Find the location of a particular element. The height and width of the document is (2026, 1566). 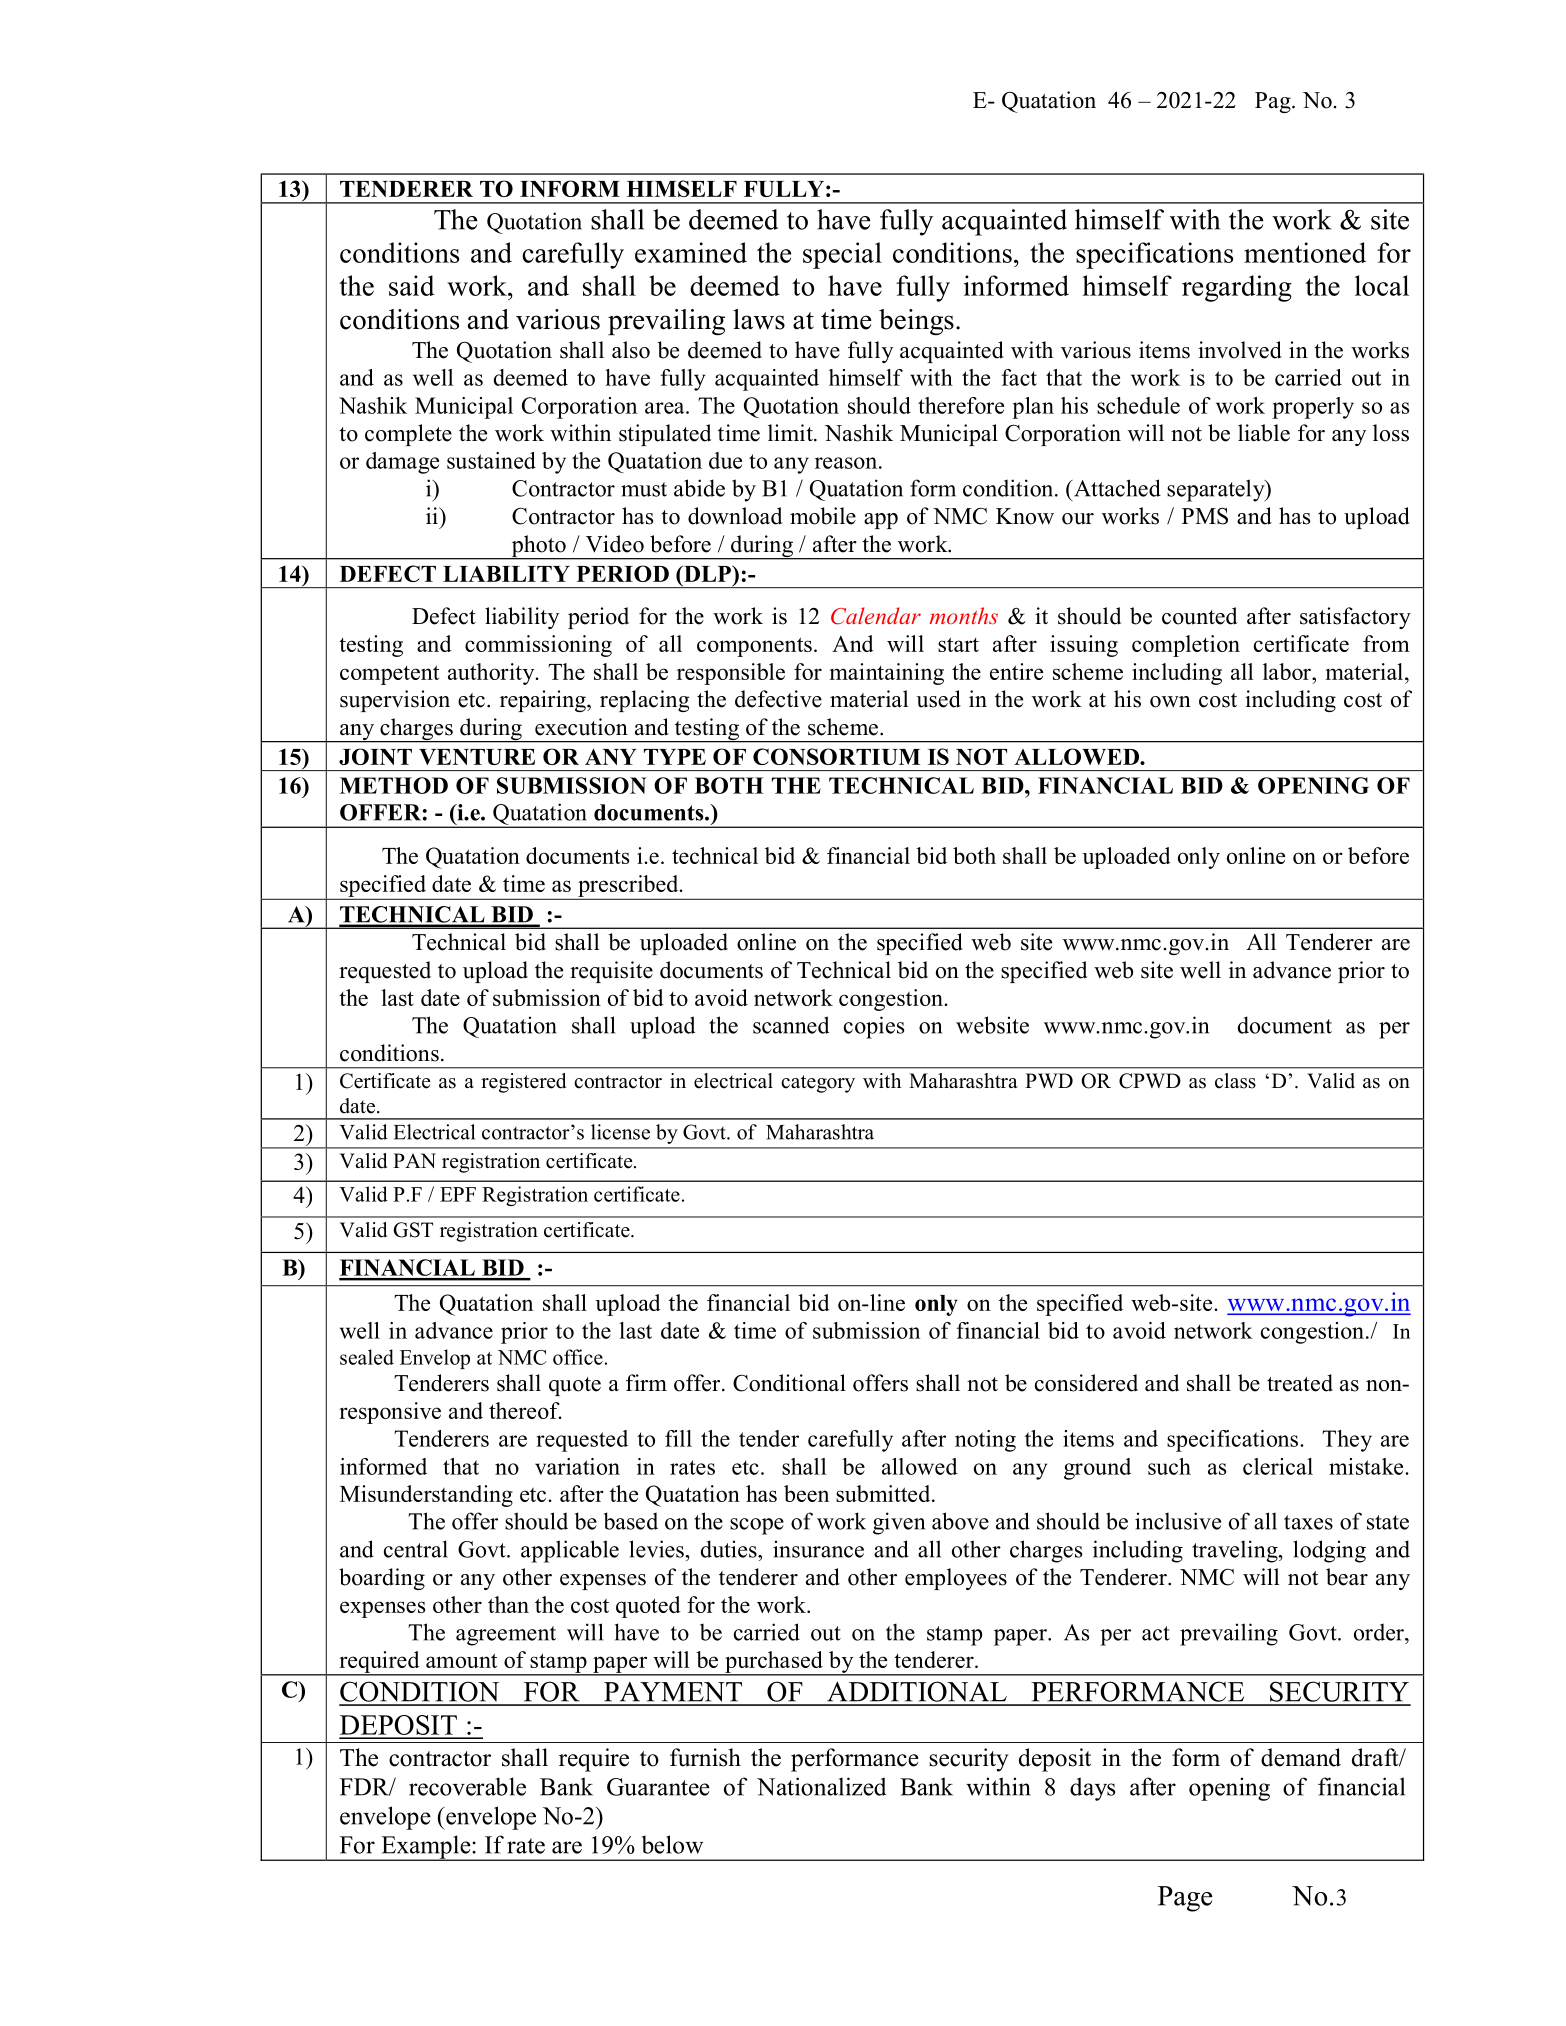

said is located at coordinates (411, 285).
